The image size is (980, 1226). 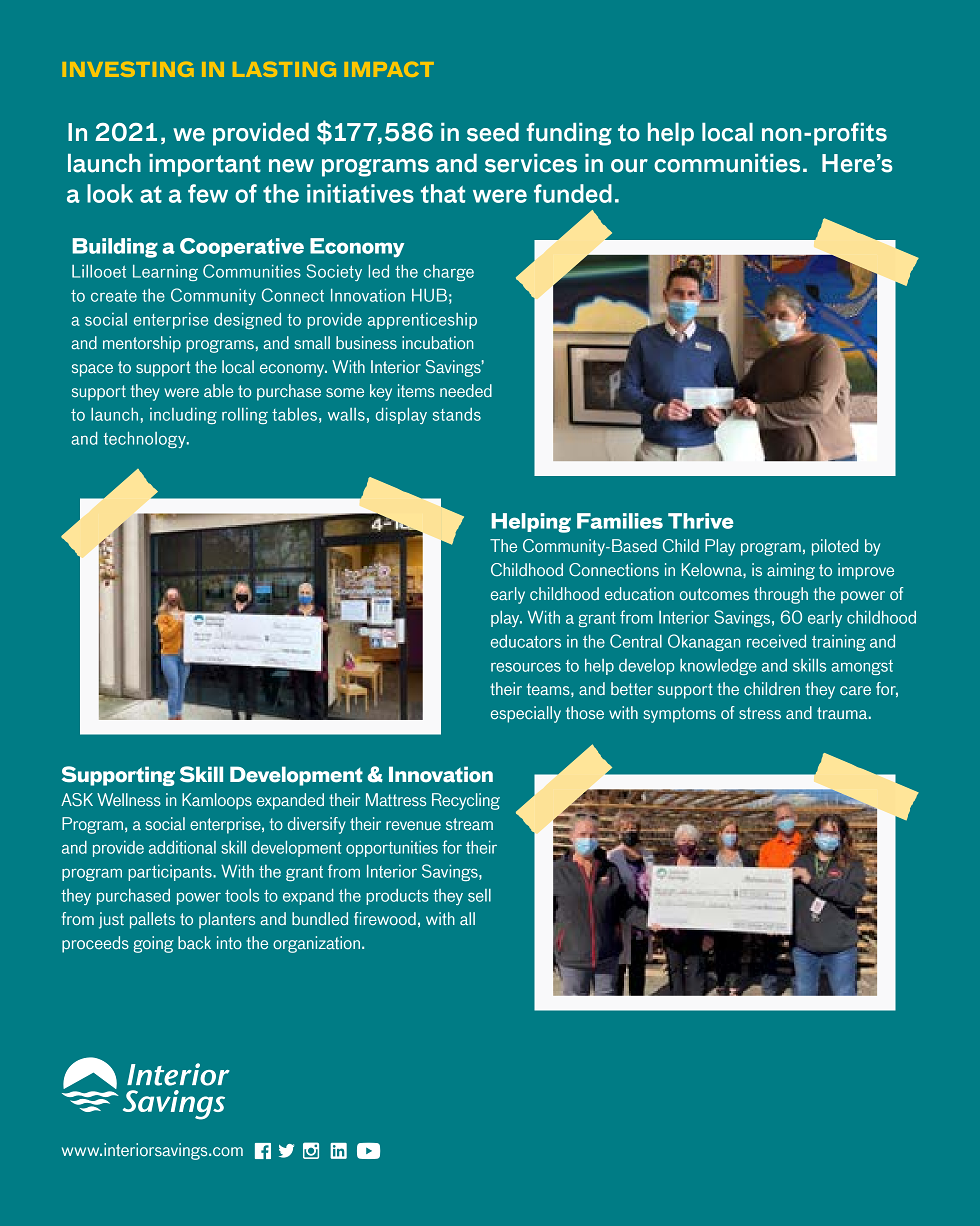 I want to click on seed, so click(x=493, y=132).
